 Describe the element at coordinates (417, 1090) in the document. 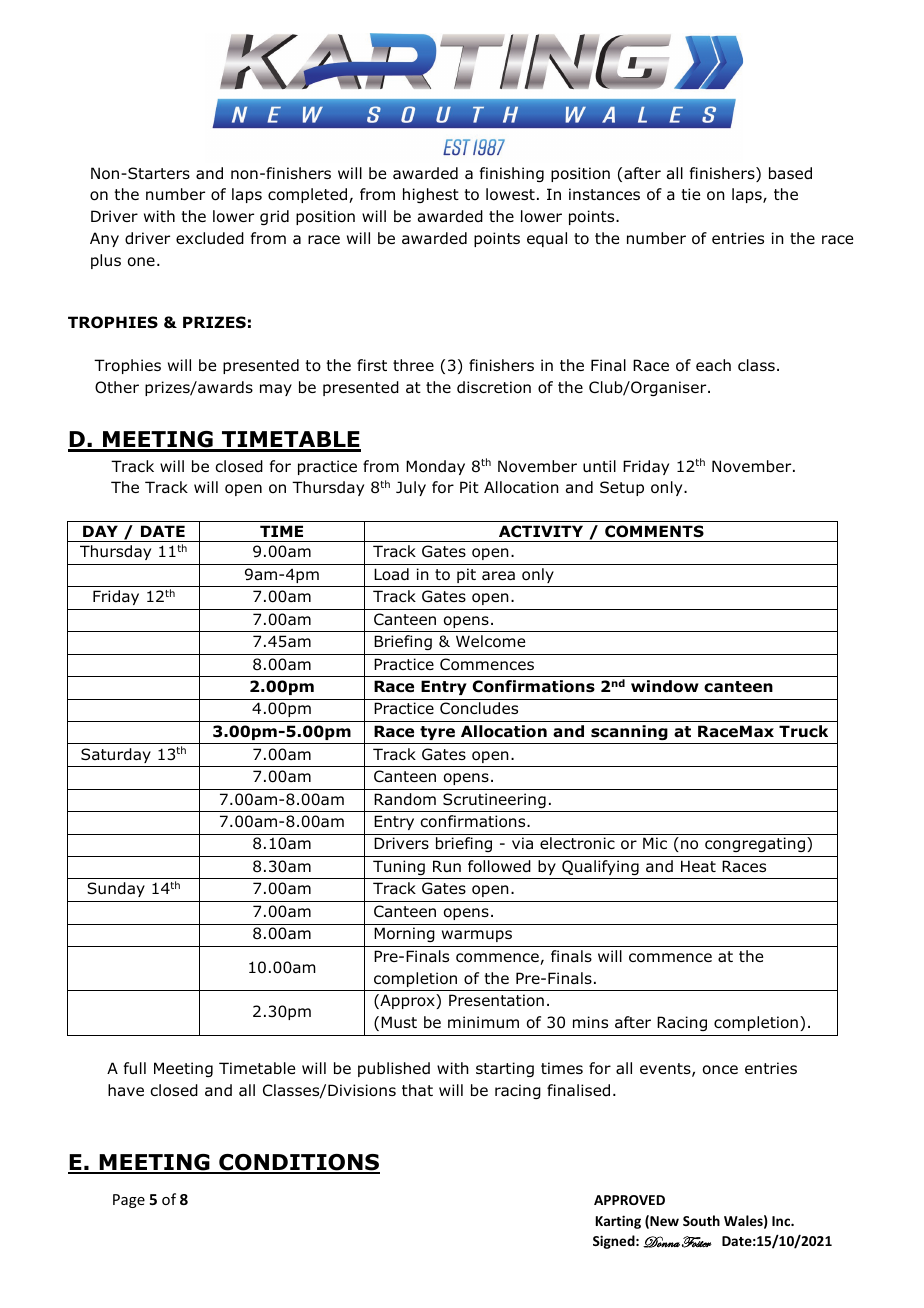

I see `that` at that location.
